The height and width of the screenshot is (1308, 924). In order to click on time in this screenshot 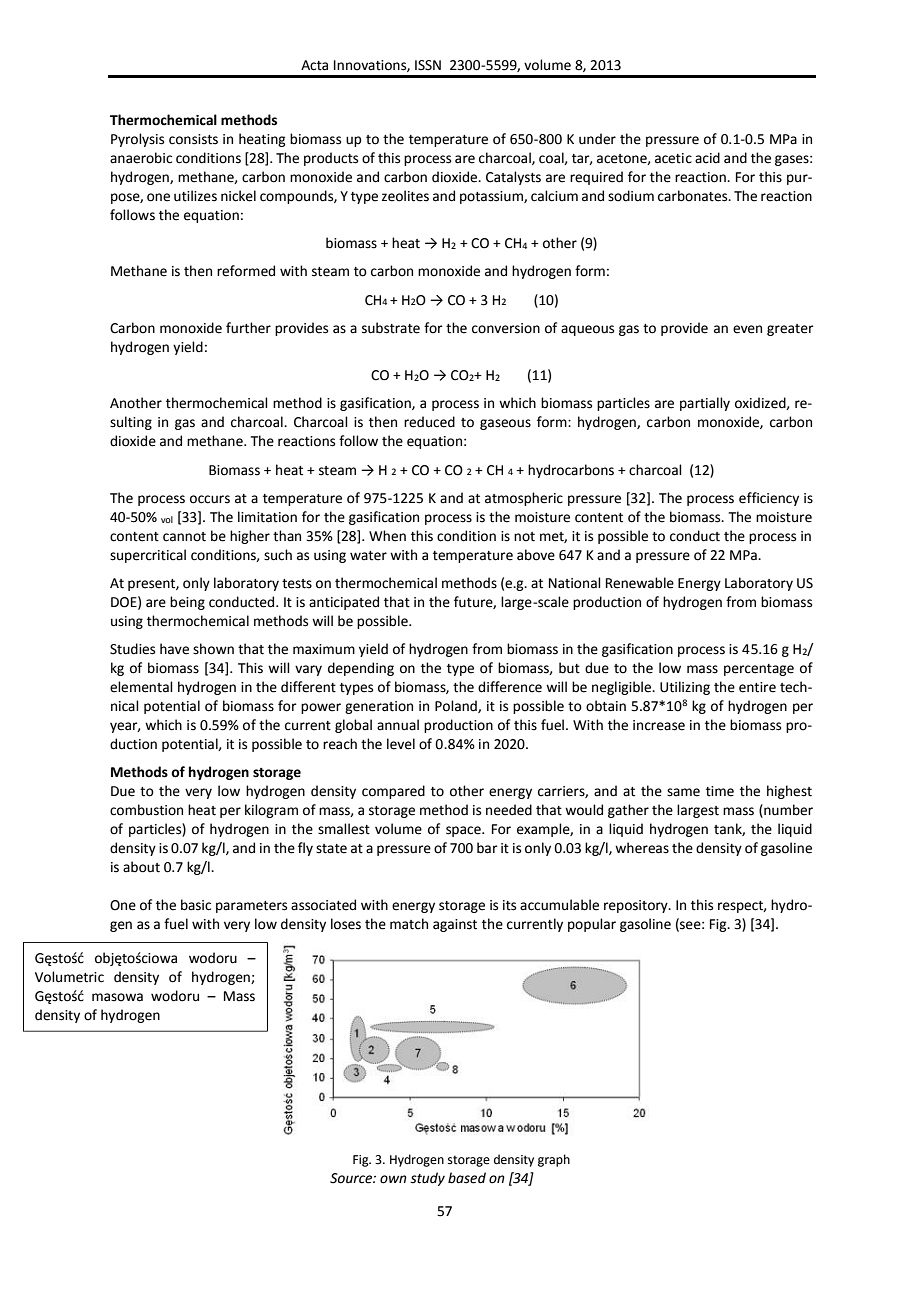, I will do `click(720, 791)`.
